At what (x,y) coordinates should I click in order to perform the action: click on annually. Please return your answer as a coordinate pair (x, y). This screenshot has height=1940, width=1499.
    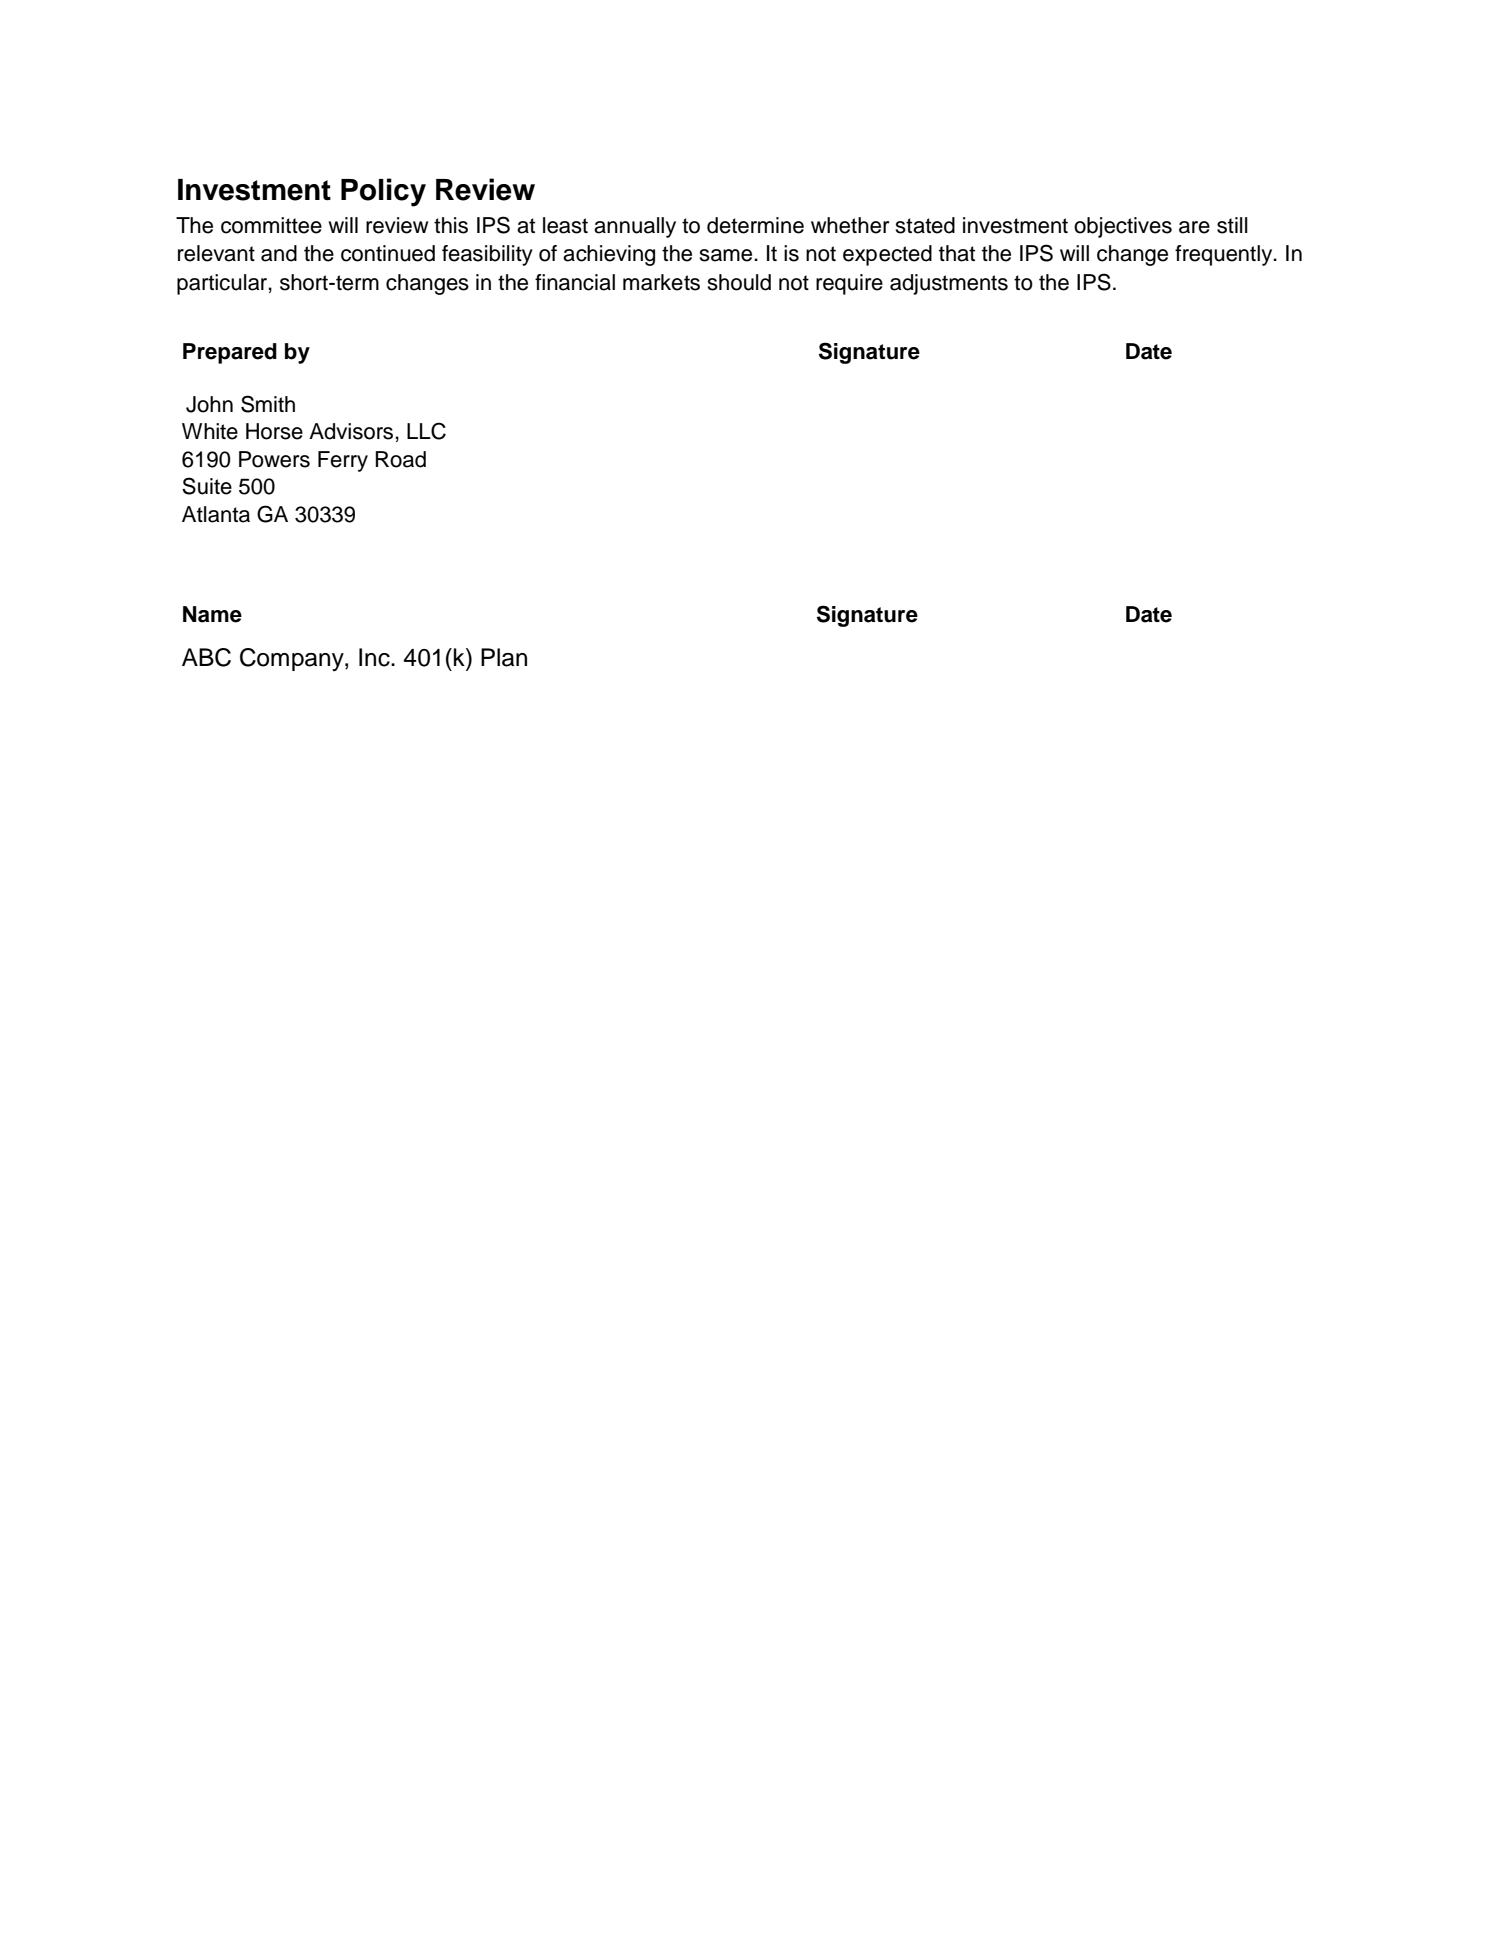
    Looking at the image, I should click on (635, 227).
